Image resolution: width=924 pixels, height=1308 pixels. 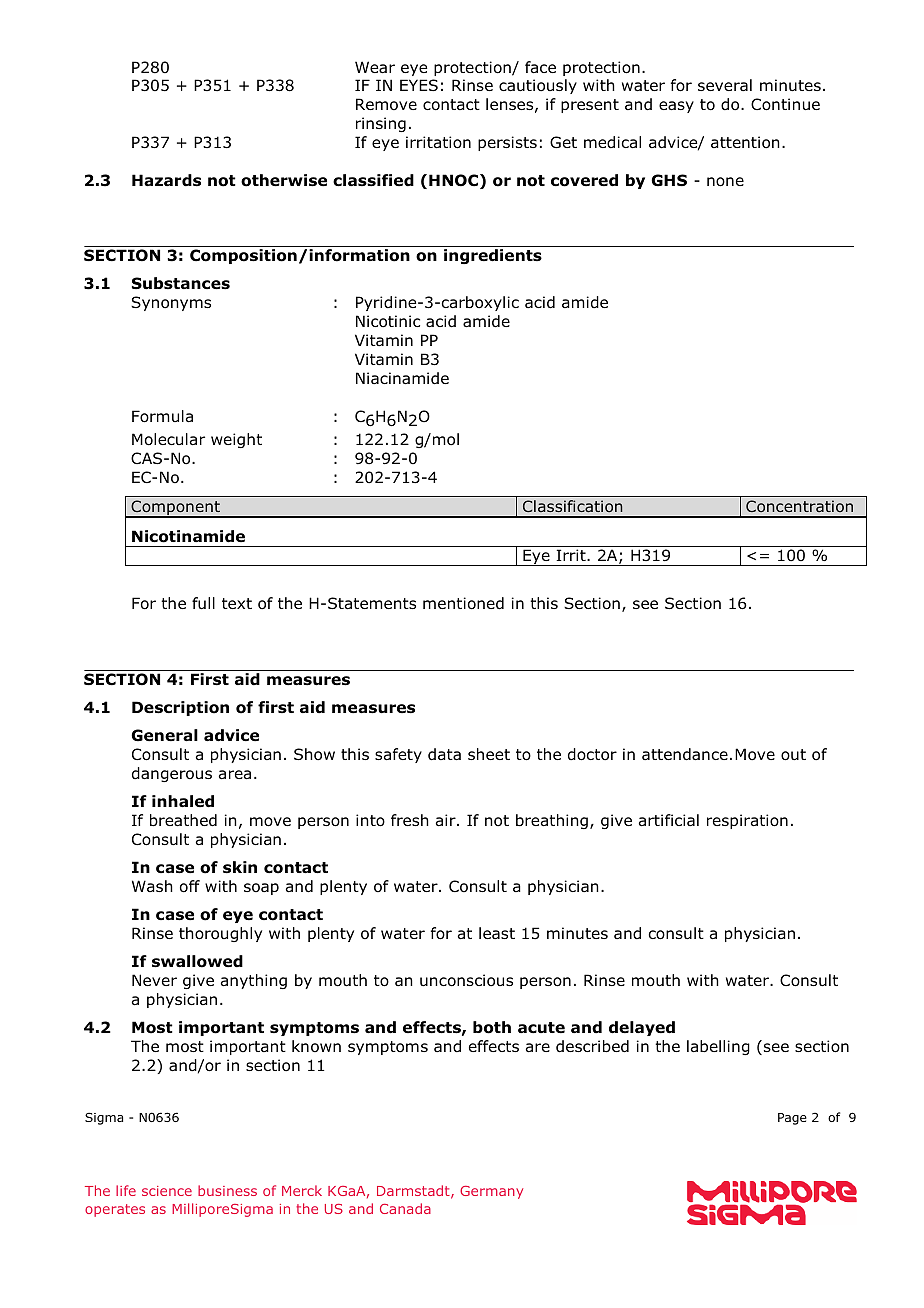 What do you see at coordinates (799, 506) in the screenshot?
I see `Concentration` at bounding box center [799, 506].
